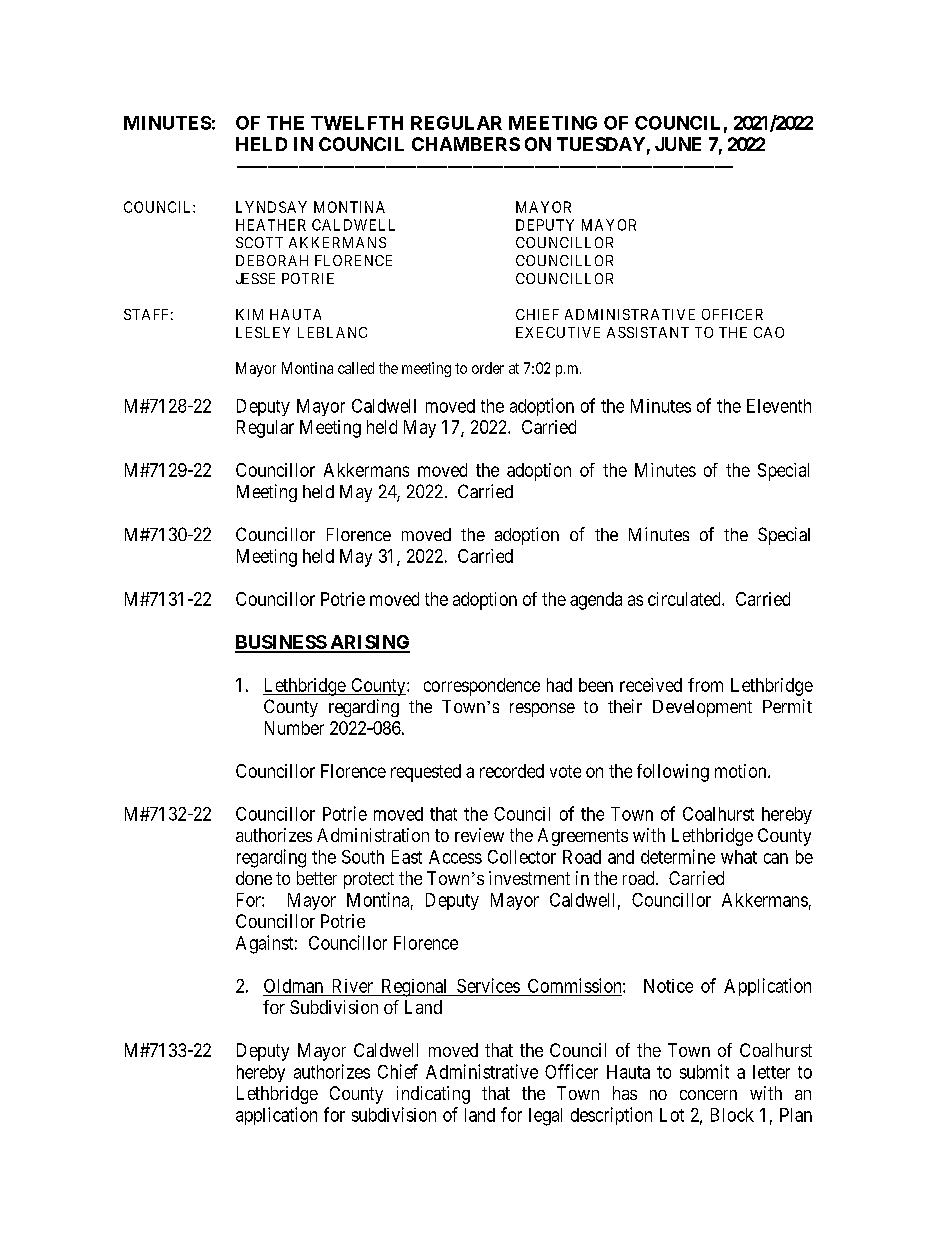  Describe the element at coordinates (357, 123) in the image. I see `TWELFTH` at that location.
